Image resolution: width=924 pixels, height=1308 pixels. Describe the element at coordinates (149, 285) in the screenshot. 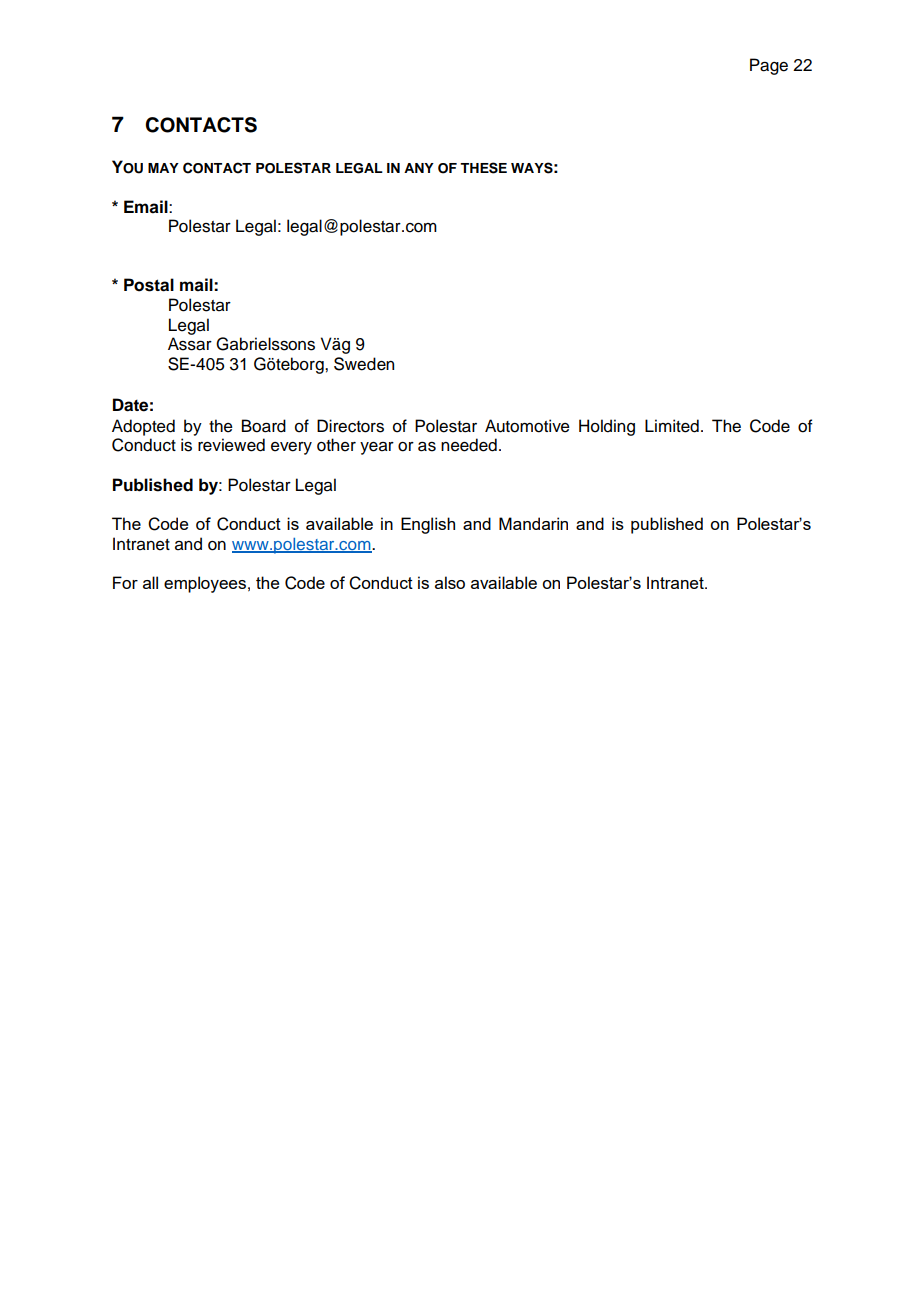

I see `Postal` at that location.
